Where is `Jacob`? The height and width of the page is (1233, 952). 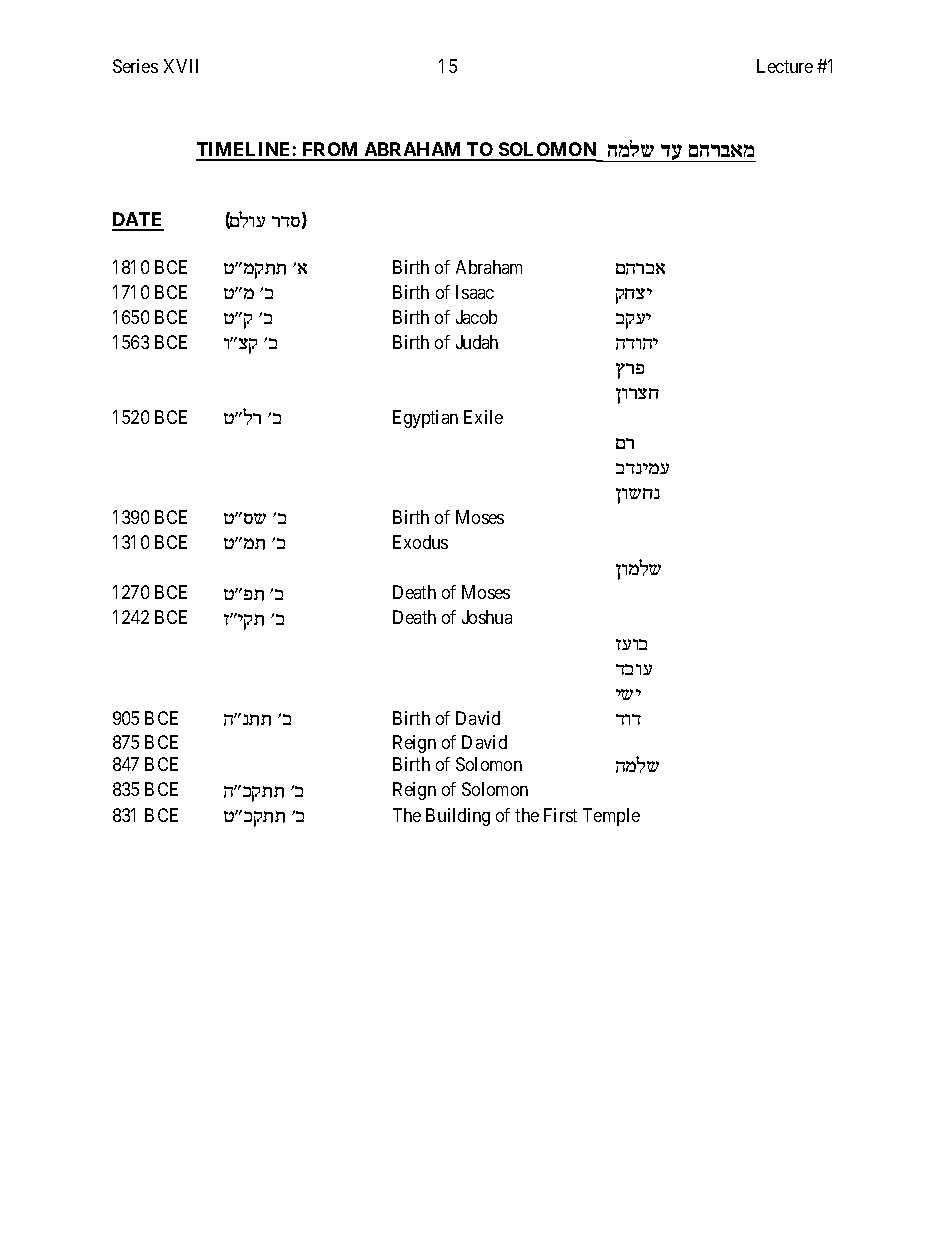 Jacob is located at coordinates (476, 317).
